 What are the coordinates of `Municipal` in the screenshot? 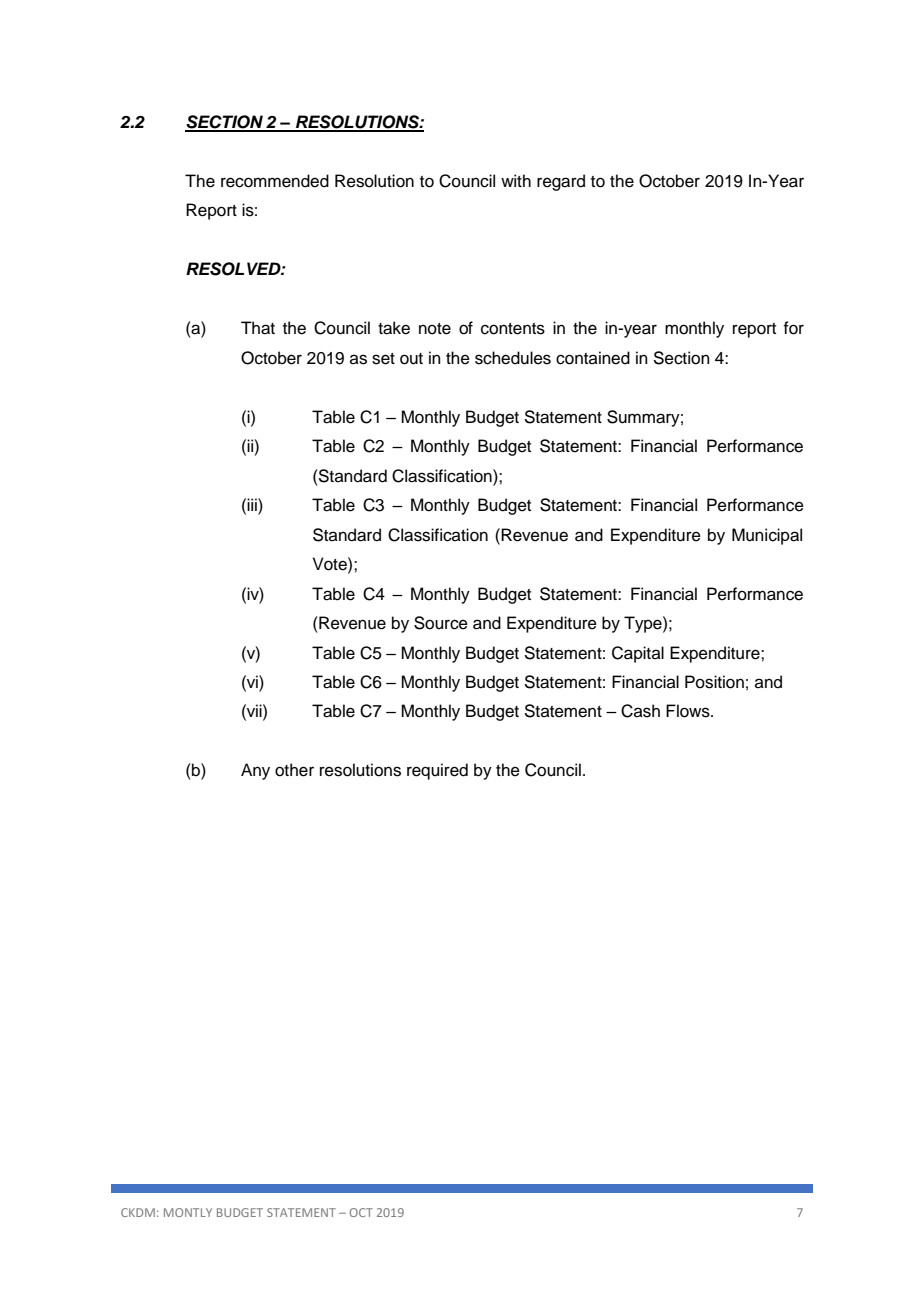 It's located at (767, 536).
